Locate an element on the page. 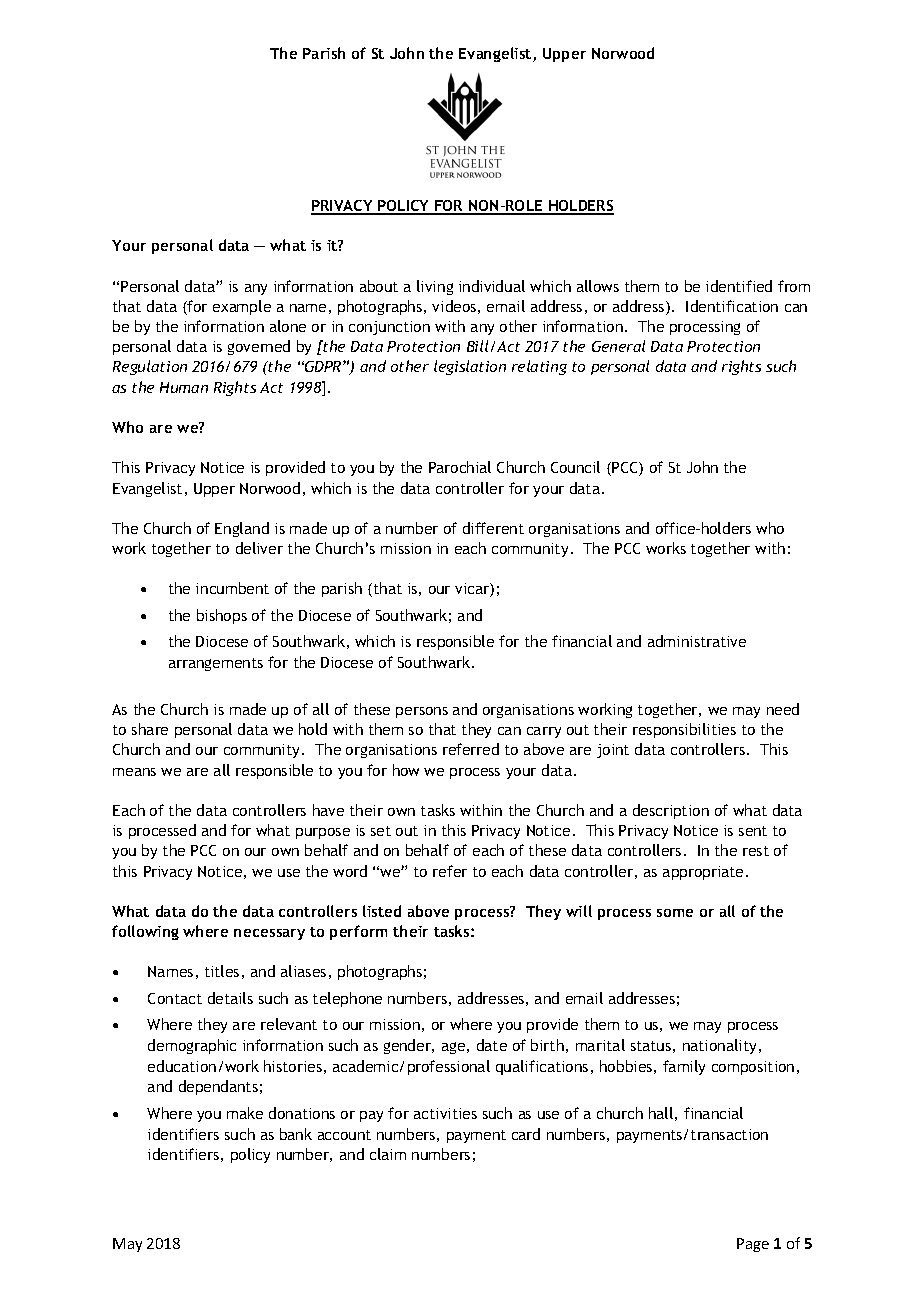 This image has width=924, height=1308. responsibilities is located at coordinates (684, 730).
